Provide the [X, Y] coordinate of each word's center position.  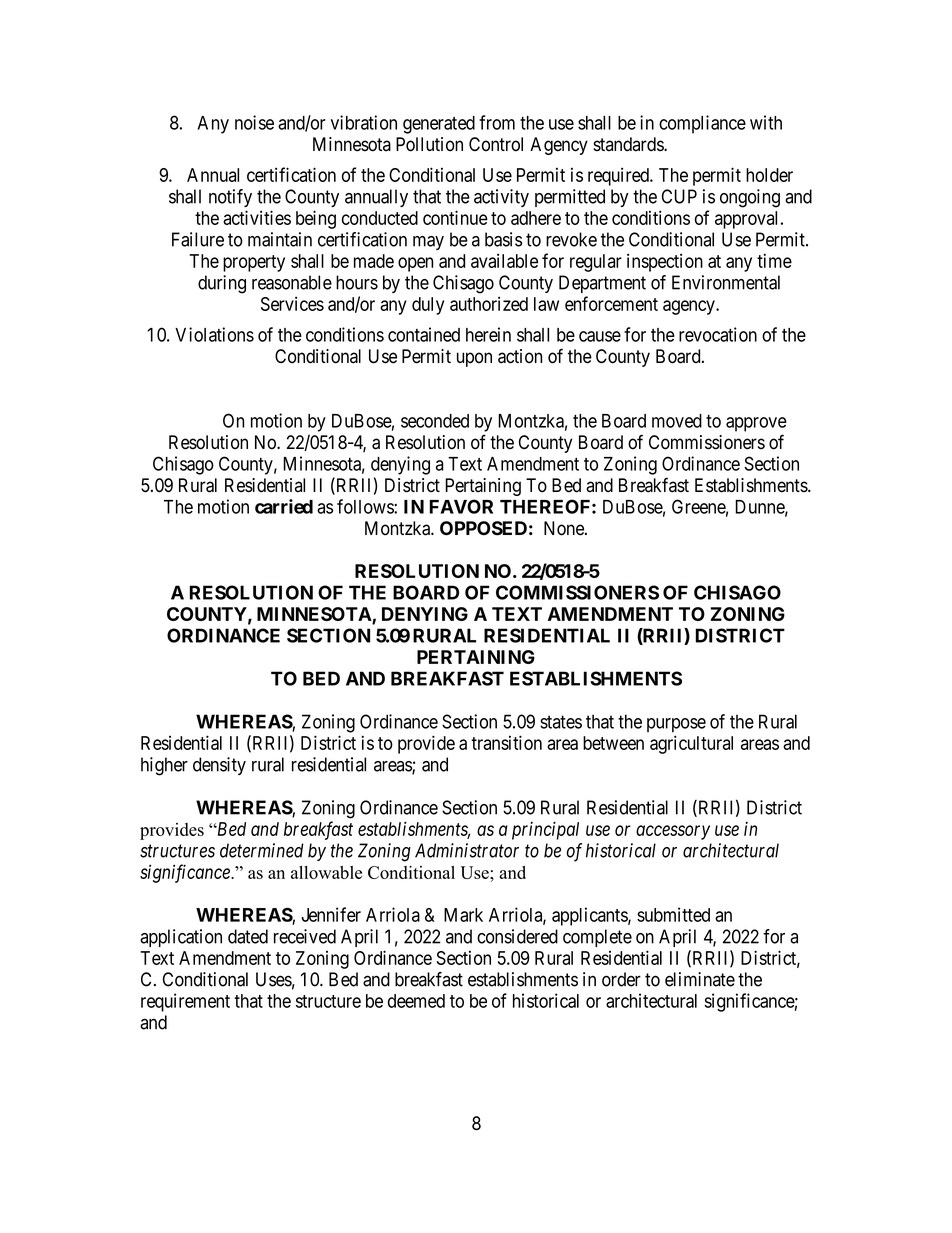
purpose [676, 725]
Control [496, 144]
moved [677, 421]
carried [284, 506]
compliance [702, 124]
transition [506, 742]
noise [254, 122]
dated [248, 936]
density [219, 766]
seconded [435, 421]
